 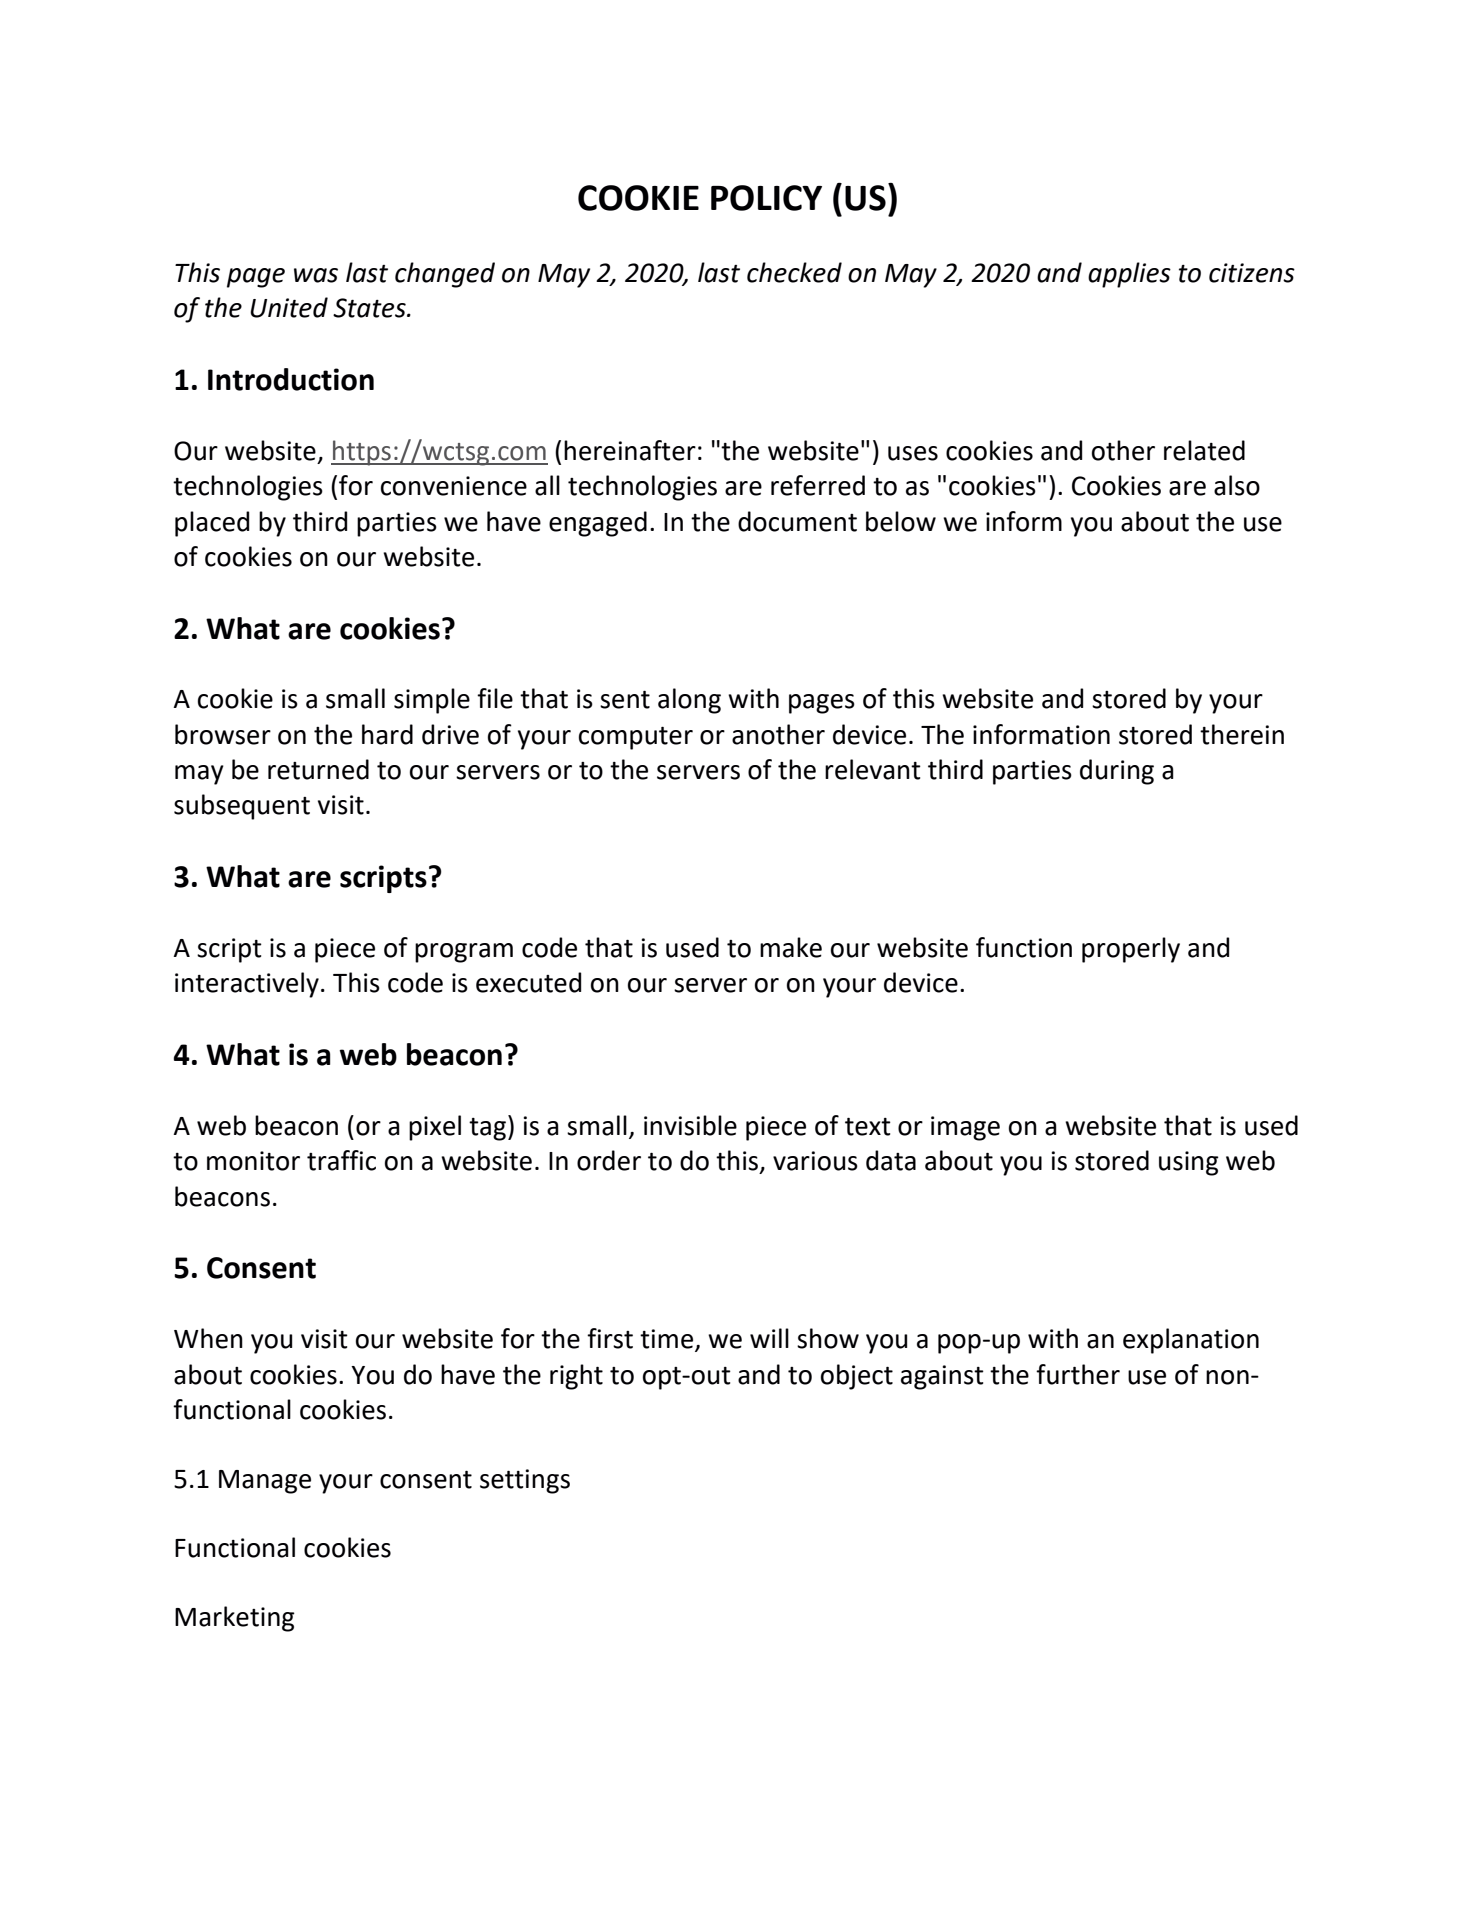 What do you see at coordinates (316, 275) in the screenshot?
I see `was` at bounding box center [316, 275].
